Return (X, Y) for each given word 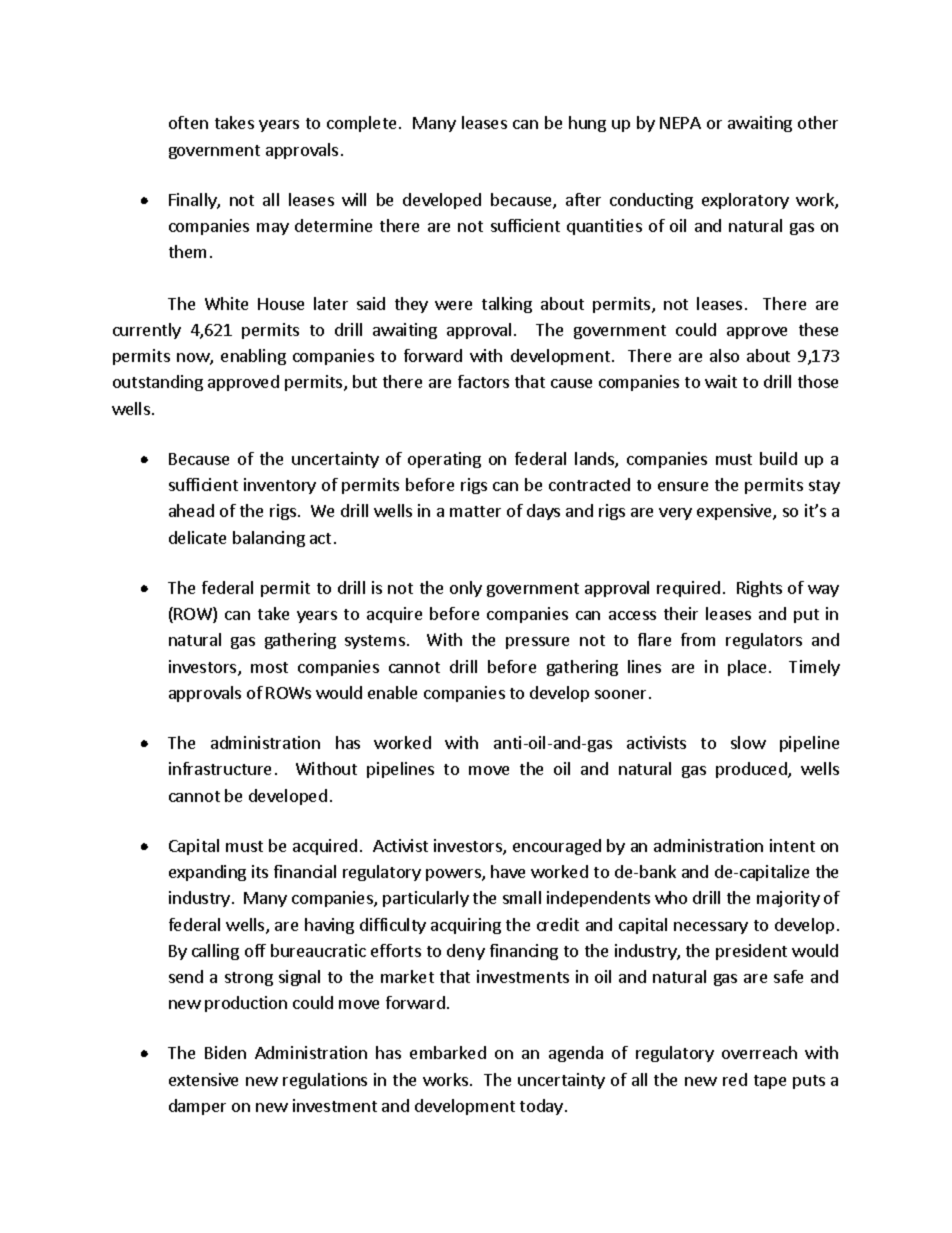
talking (507, 305)
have (508, 871)
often (188, 122)
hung (587, 124)
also (724, 355)
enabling (253, 357)
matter (475, 511)
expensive (735, 512)
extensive (203, 1079)
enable (392, 692)
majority (788, 899)
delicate (197, 537)
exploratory (745, 201)
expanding (207, 873)
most (269, 667)
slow (748, 742)
